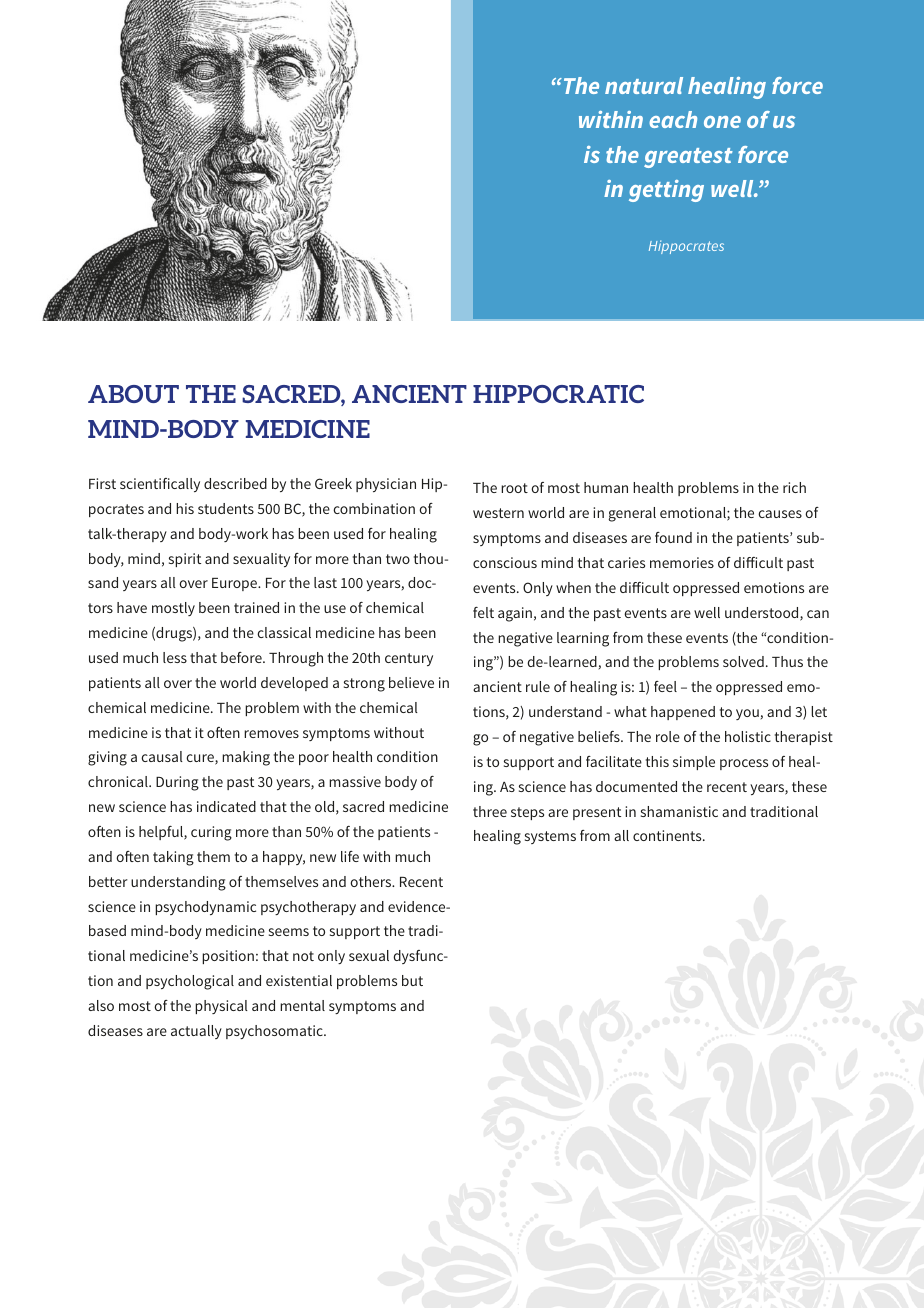  I want to click on ABOUT, so click(133, 394).
